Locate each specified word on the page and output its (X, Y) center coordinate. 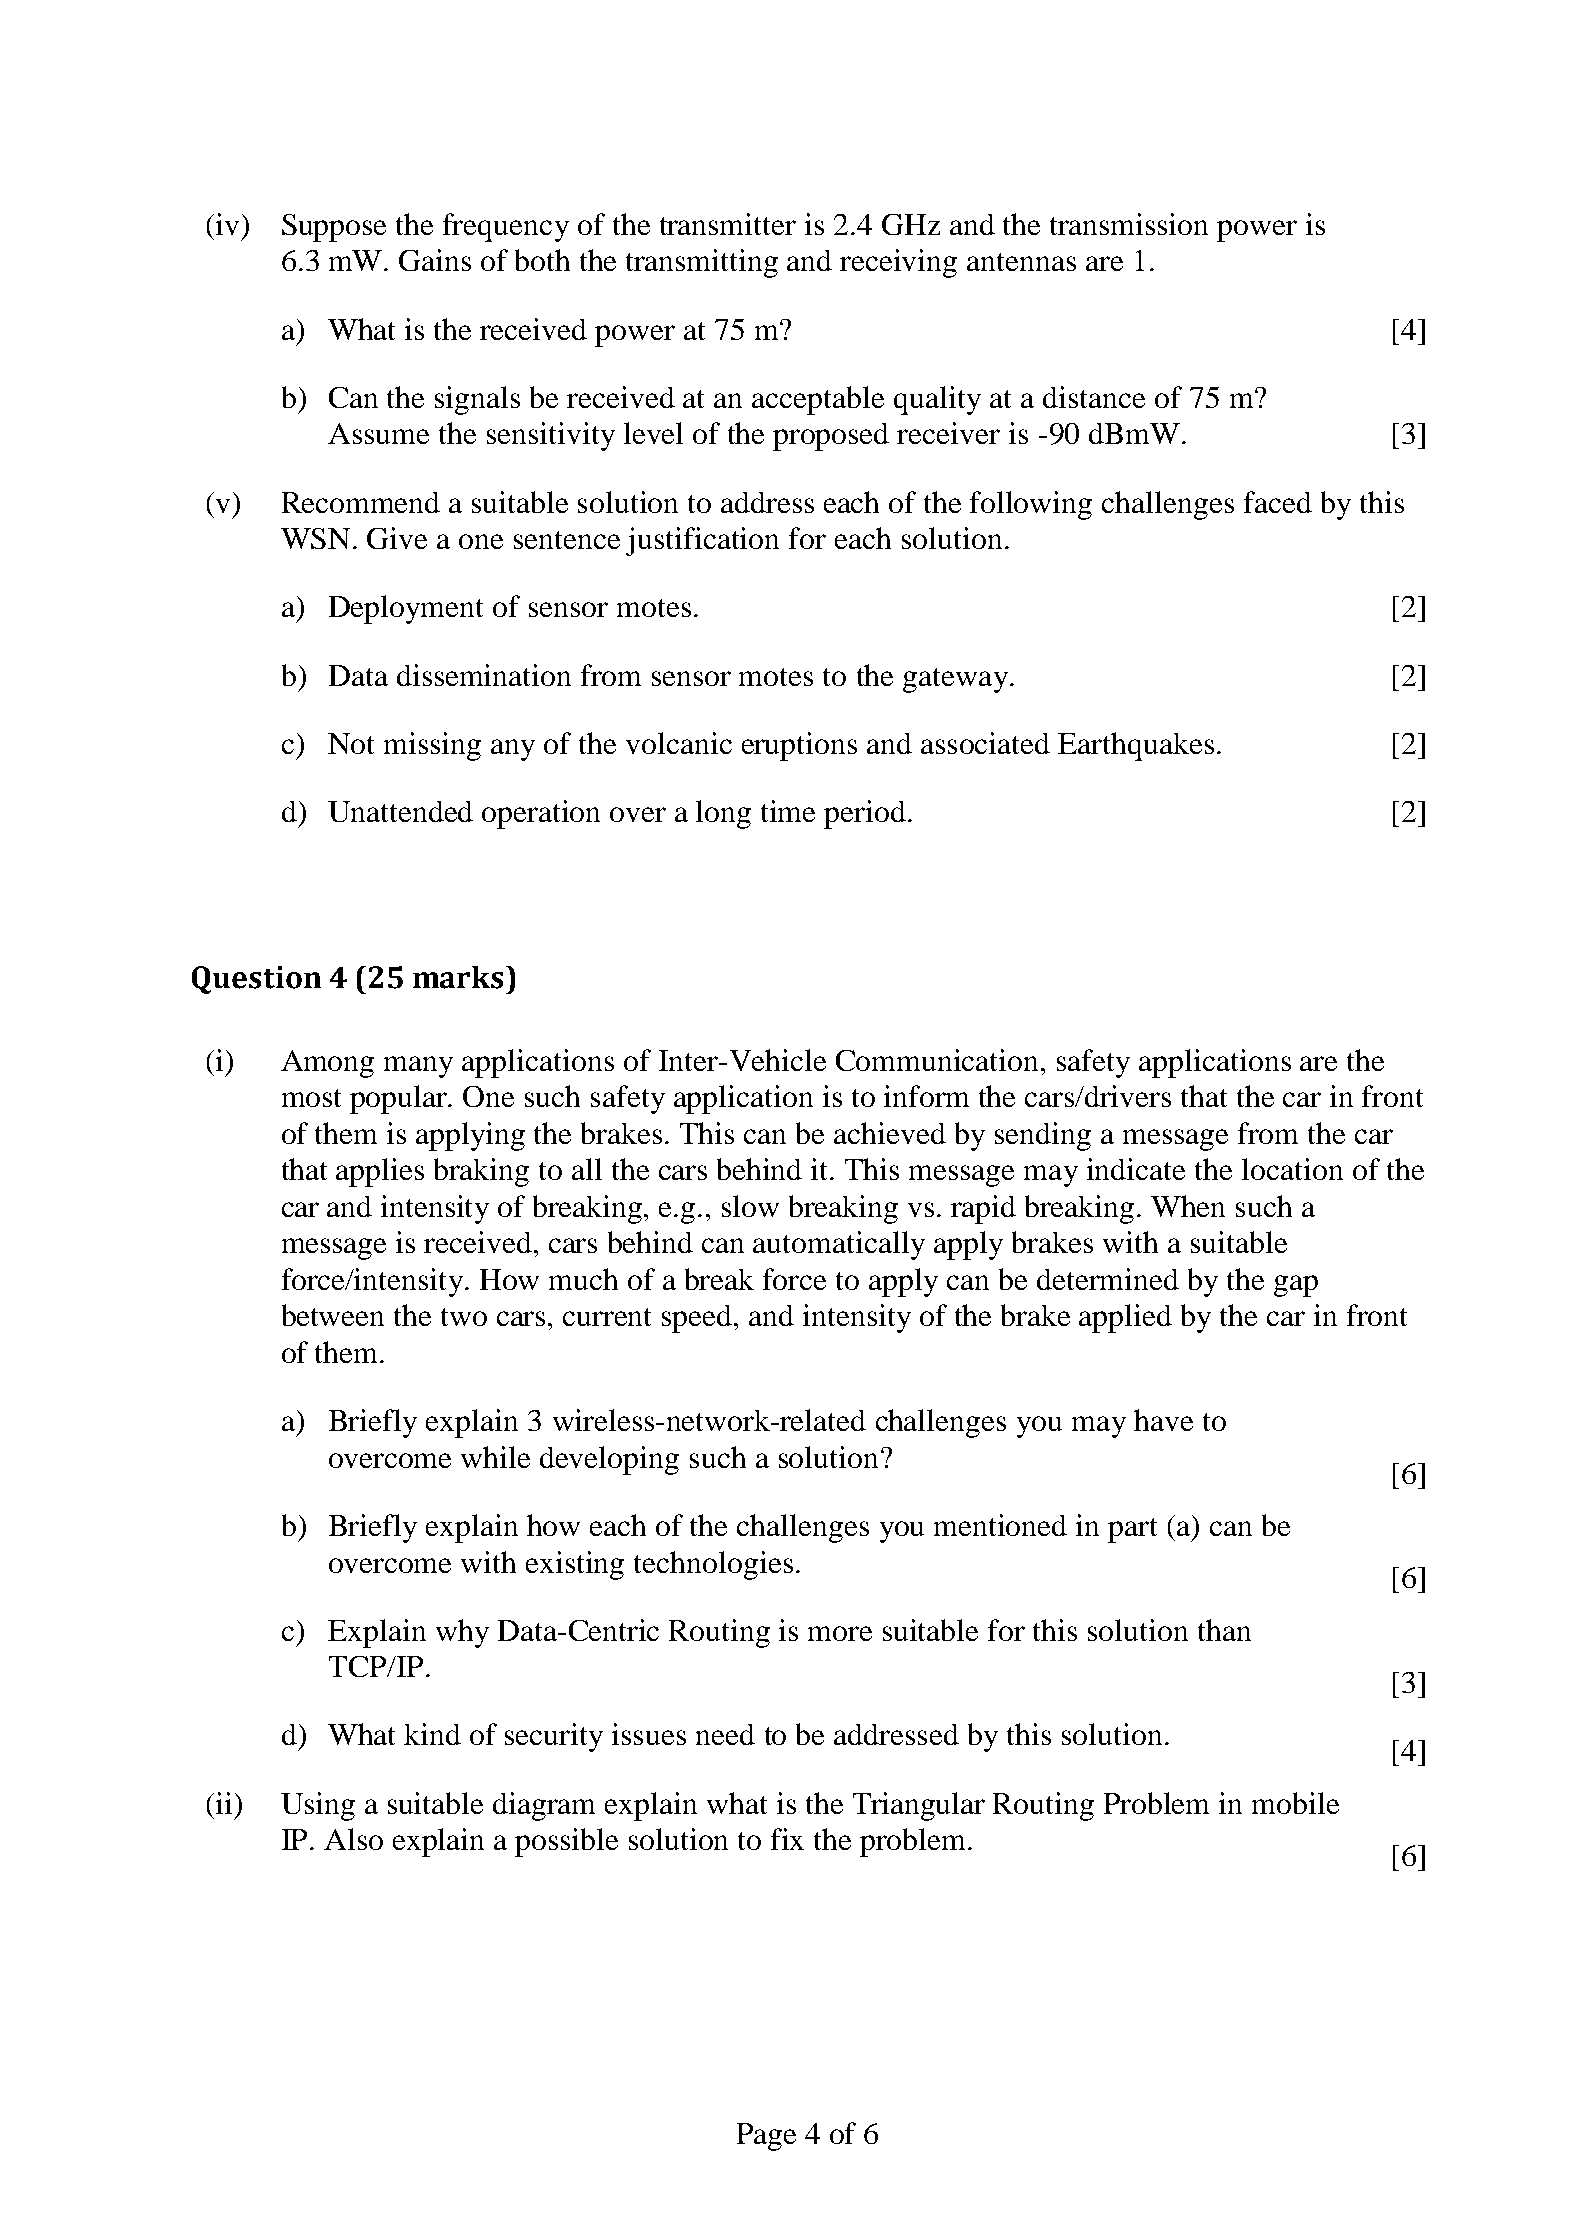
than (1224, 1630)
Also (353, 1839)
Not (351, 743)
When (1188, 1206)
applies (380, 1172)
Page (766, 2137)
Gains (435, 260)
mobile (1295, 1803)
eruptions (799, 746)
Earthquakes (1136, 746)
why (462, 1633)
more (840, 1633)
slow (750, 1206)
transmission (1129, 224)
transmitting (702, 263)
